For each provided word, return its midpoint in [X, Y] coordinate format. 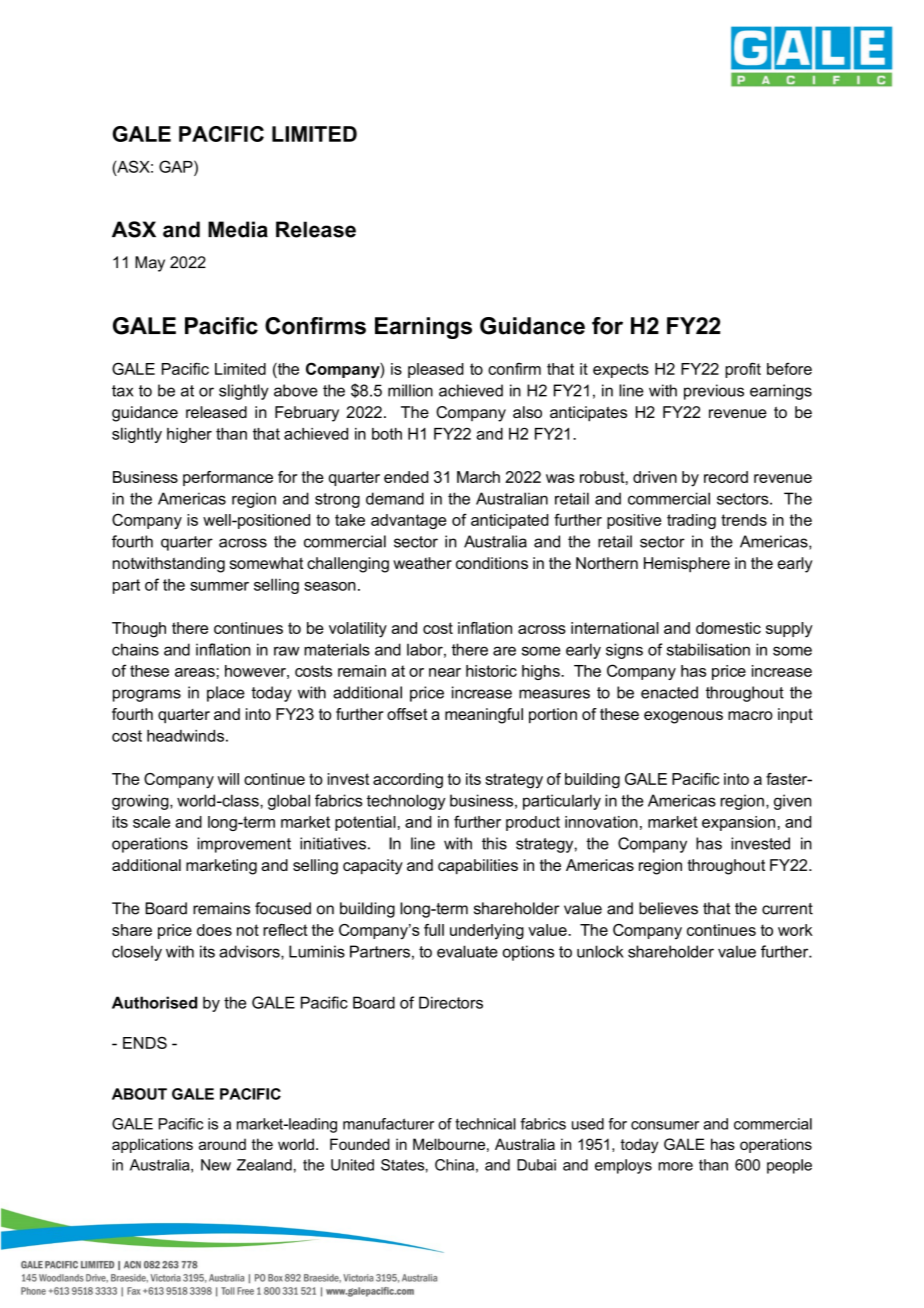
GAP [177, 166]
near [445, 672]
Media [238, 229]
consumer [665, 1125]
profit [743, 370]
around [222, 1144]
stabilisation [708, 649]
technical [485, 1124]
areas [195, 672]
